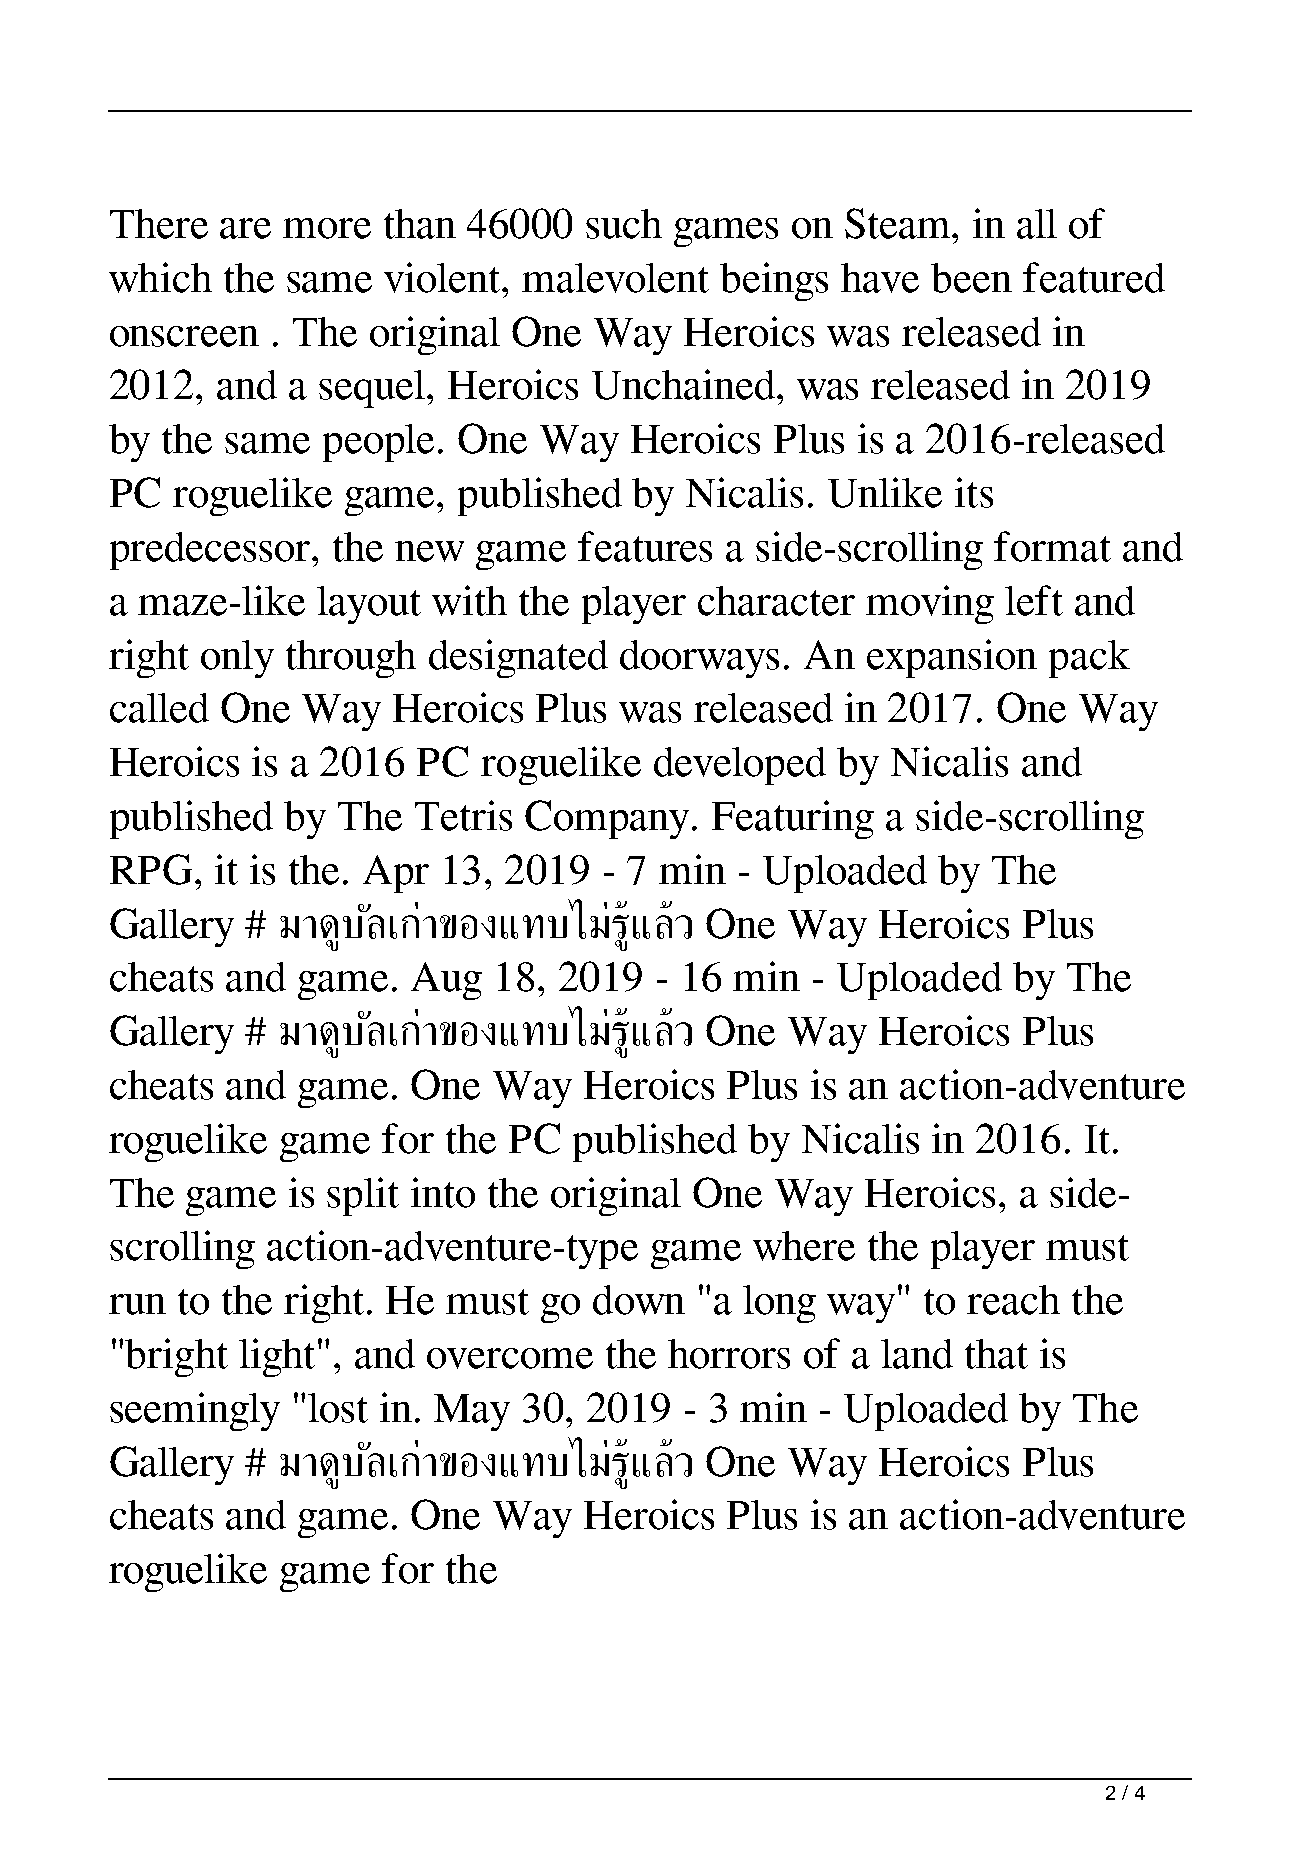  Describe the element at coordinates (609, 819) in the screenshot. I see `Company` at that location.
